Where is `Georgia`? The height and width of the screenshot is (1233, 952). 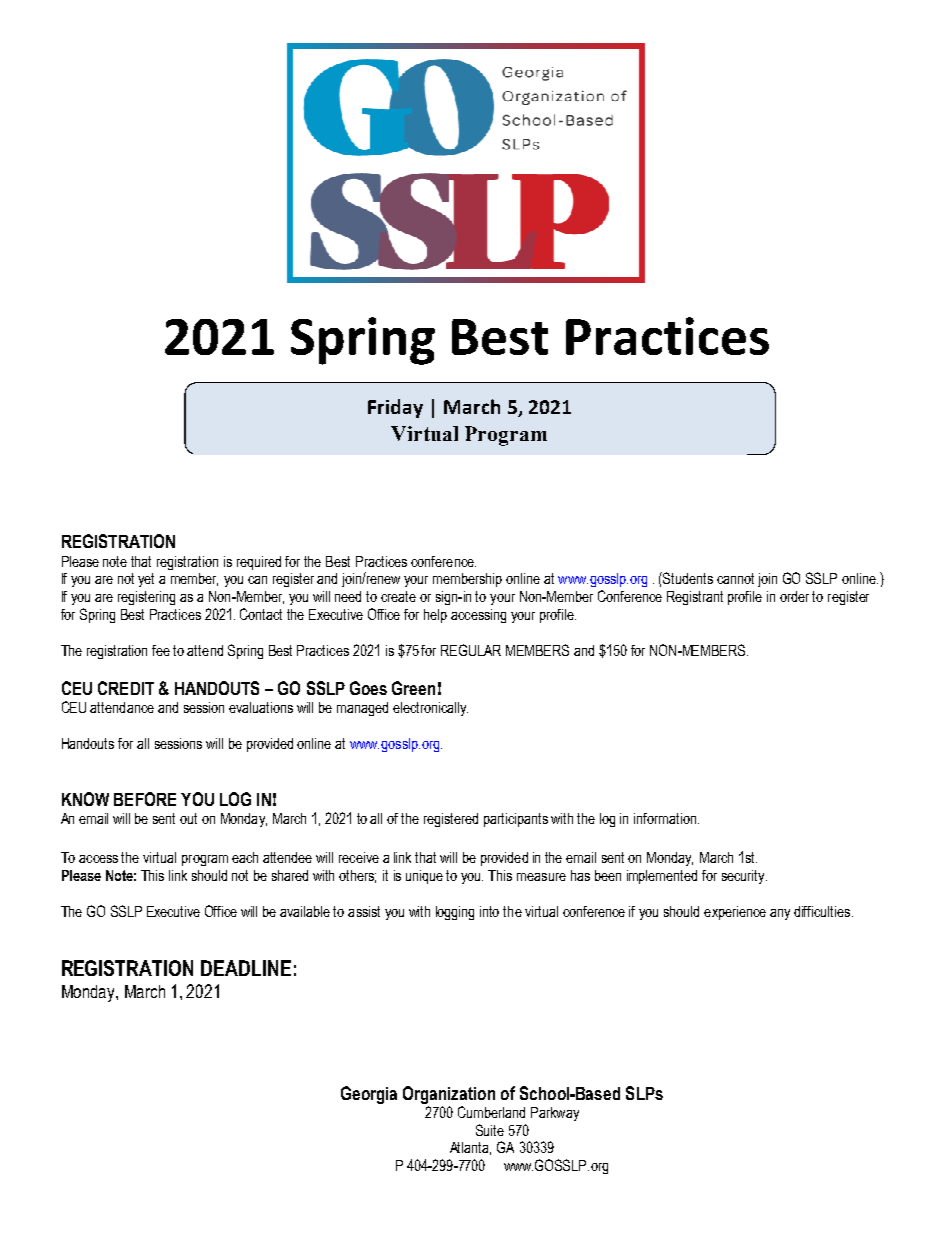
Georgia is located at coordinates (369, 1095).
